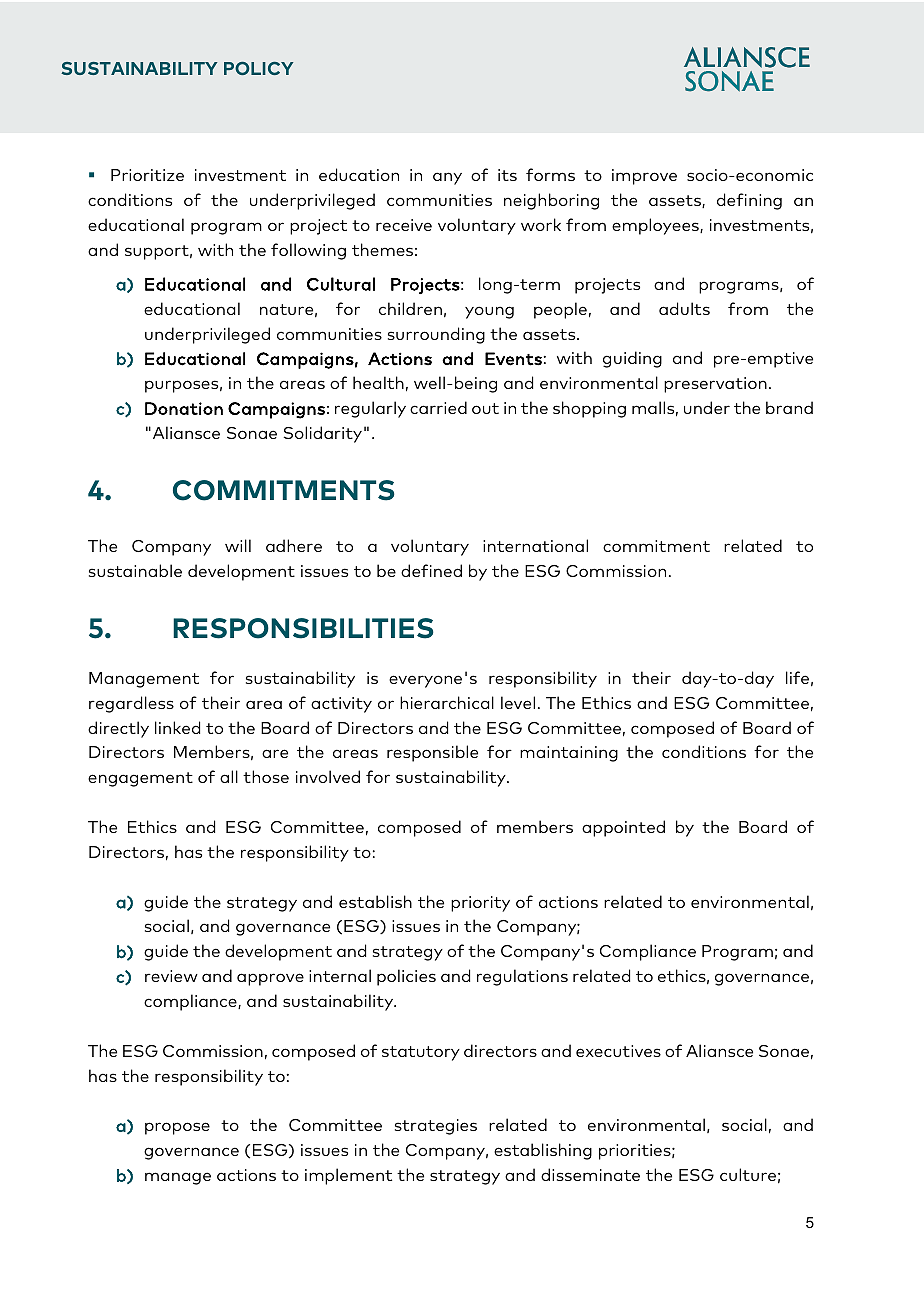 This page has height=1308, width=924. I want to click on its, so click(507, 175).
